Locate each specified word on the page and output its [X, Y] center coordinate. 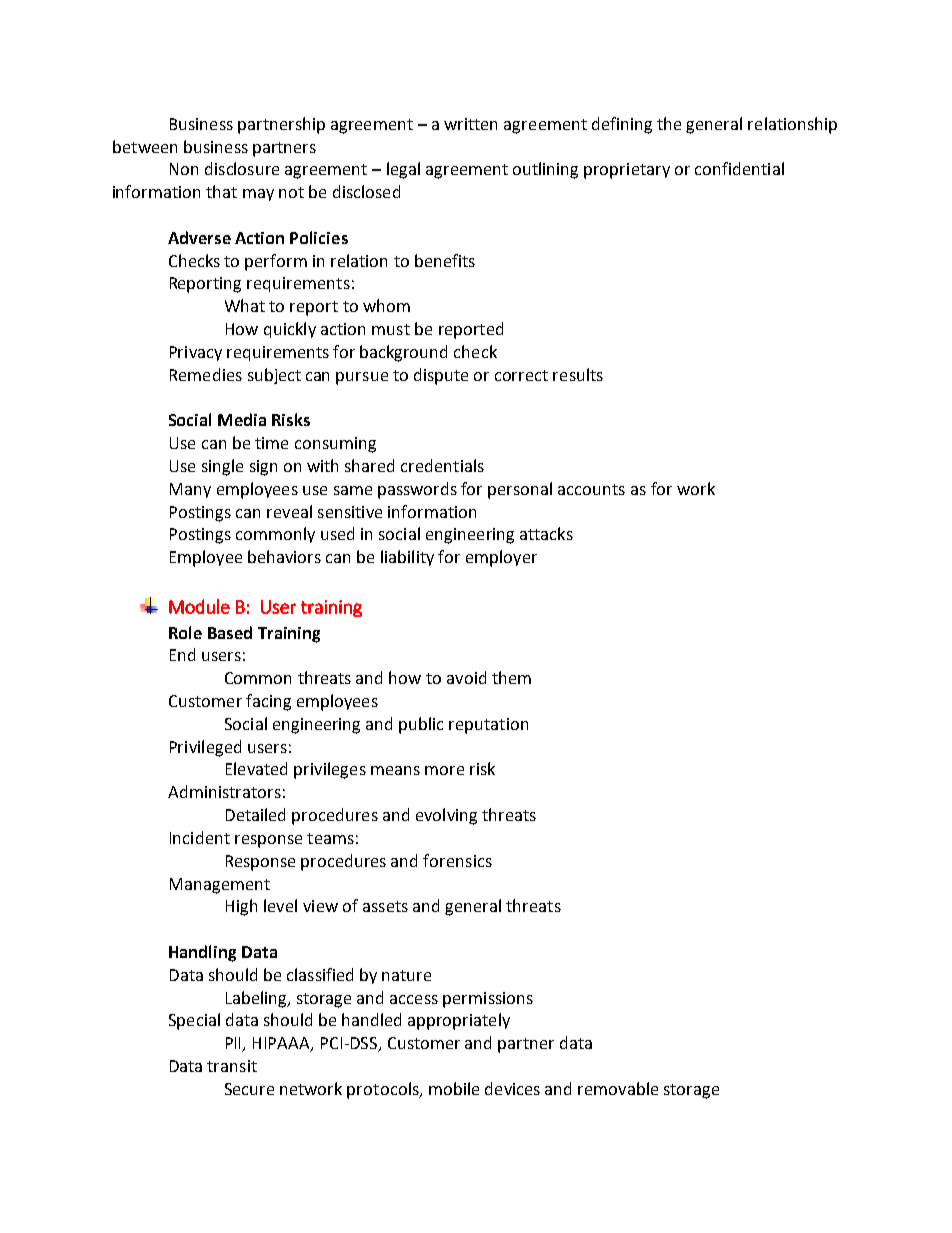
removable [618, 1088]
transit [232, 1066]
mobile [454, 1088]
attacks [546, 533]
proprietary [627, 171]
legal [403, 170]
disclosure [242, 168]
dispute [441, 376]
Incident [200, 837]
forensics [457, 860]
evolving [446, 816]
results [578, 374]
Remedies [206, 374]
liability [407, 558]
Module [199, 606]
